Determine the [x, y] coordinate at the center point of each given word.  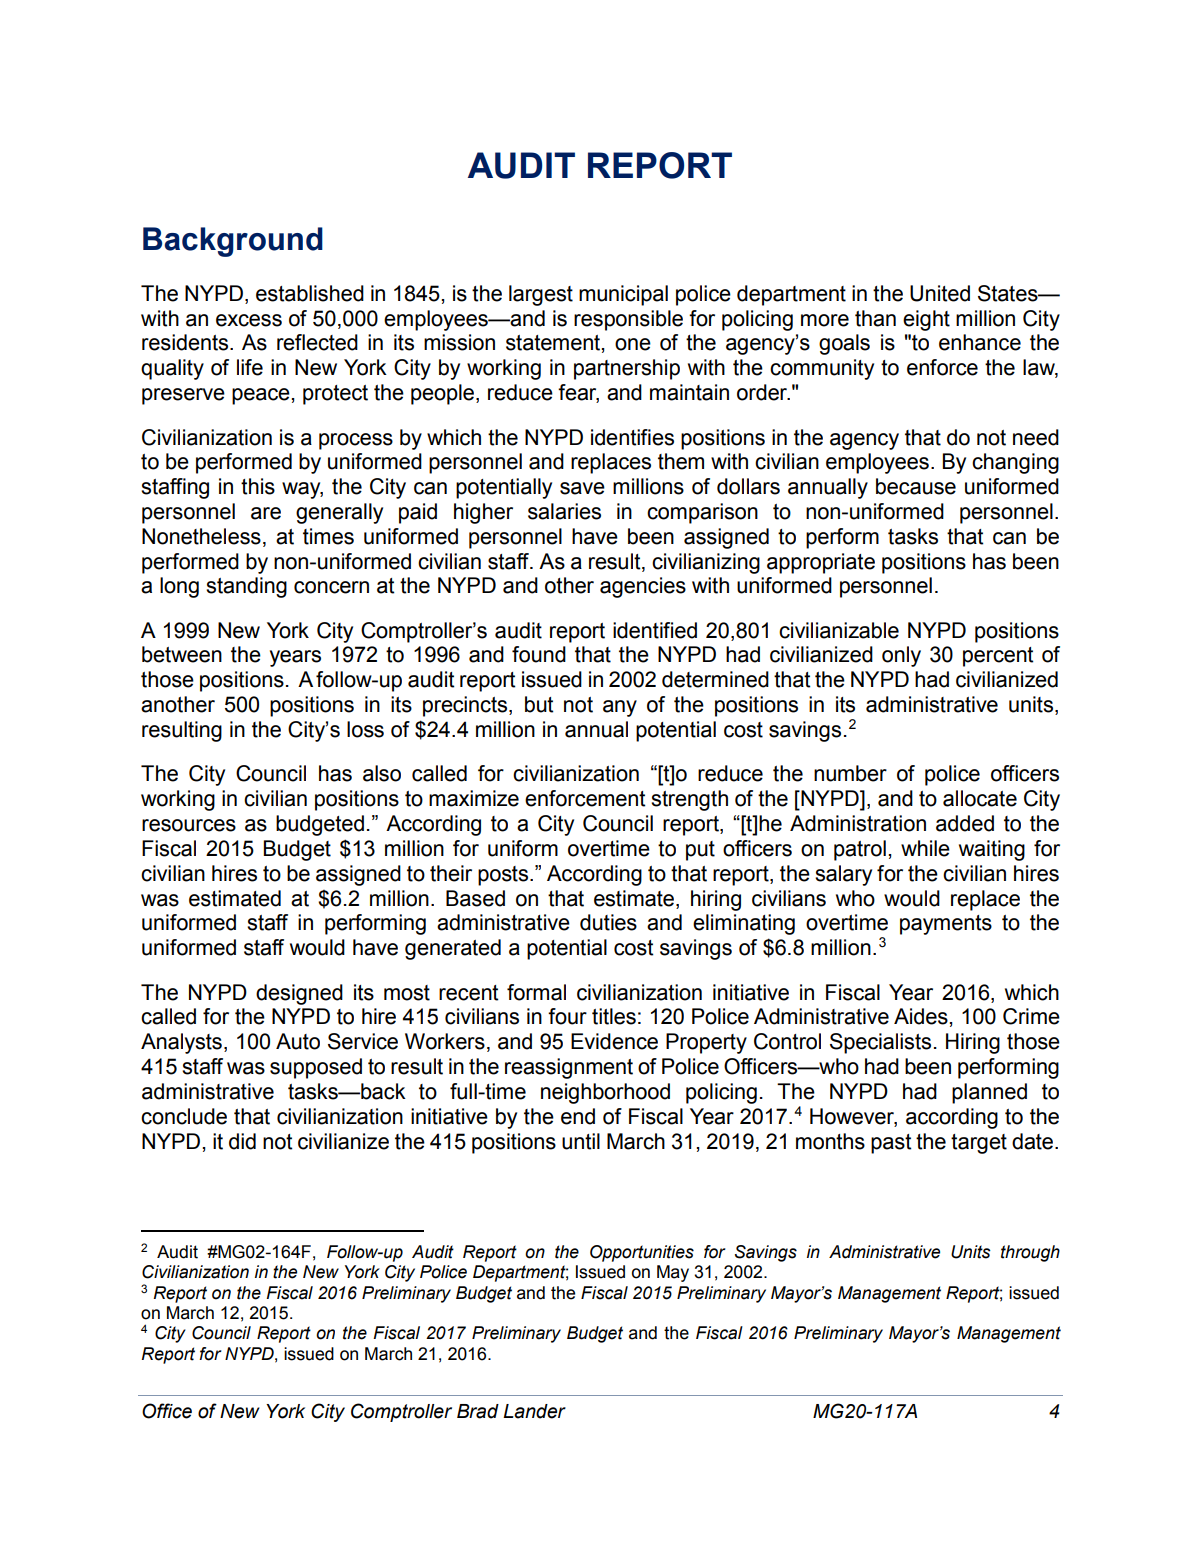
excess [249, 320]
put [700, 851]
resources [189, 825]
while [925, 848]
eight [926, 320]
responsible [628, 320]
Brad [478, 1411]
